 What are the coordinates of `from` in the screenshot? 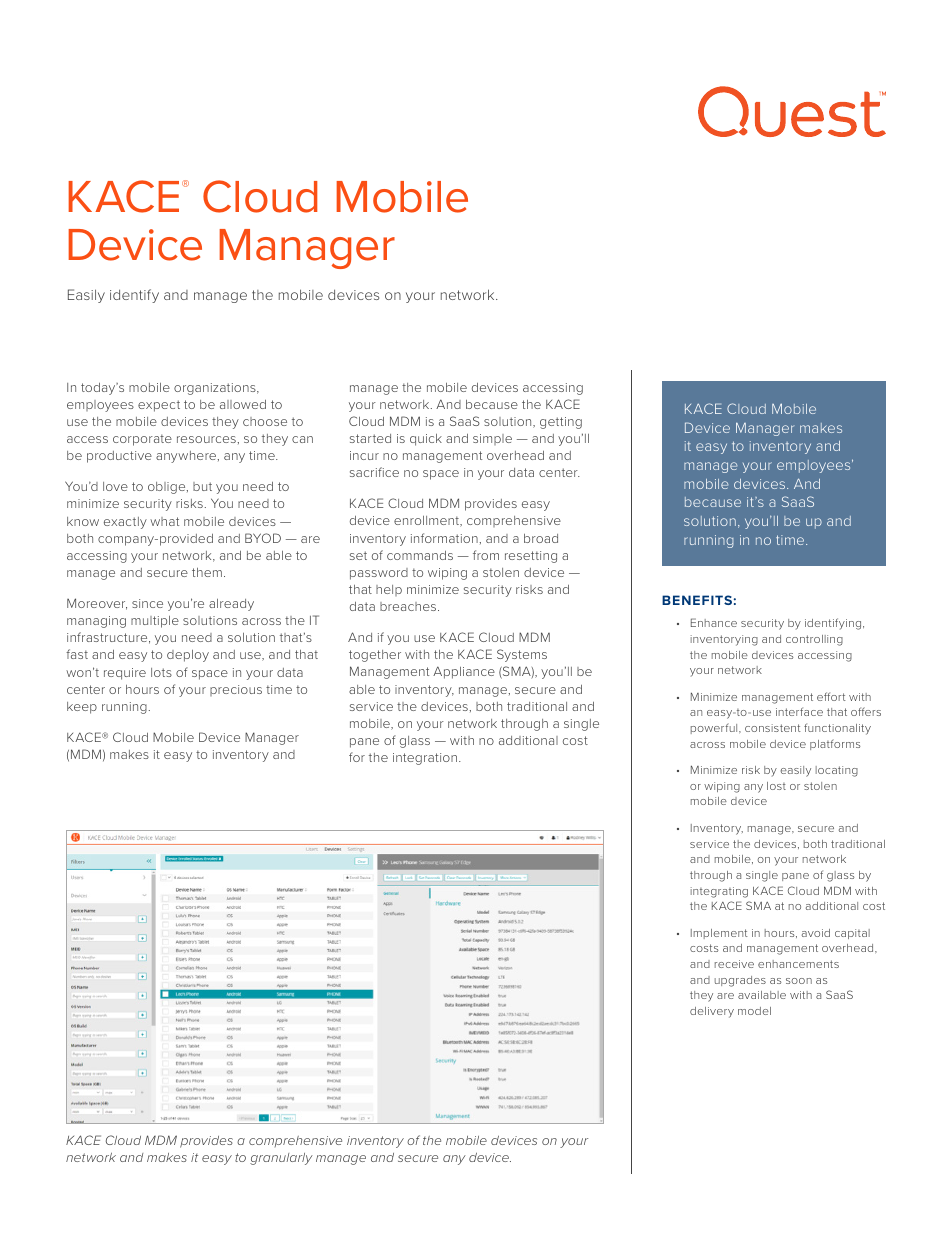 It's located at (486, 555).
